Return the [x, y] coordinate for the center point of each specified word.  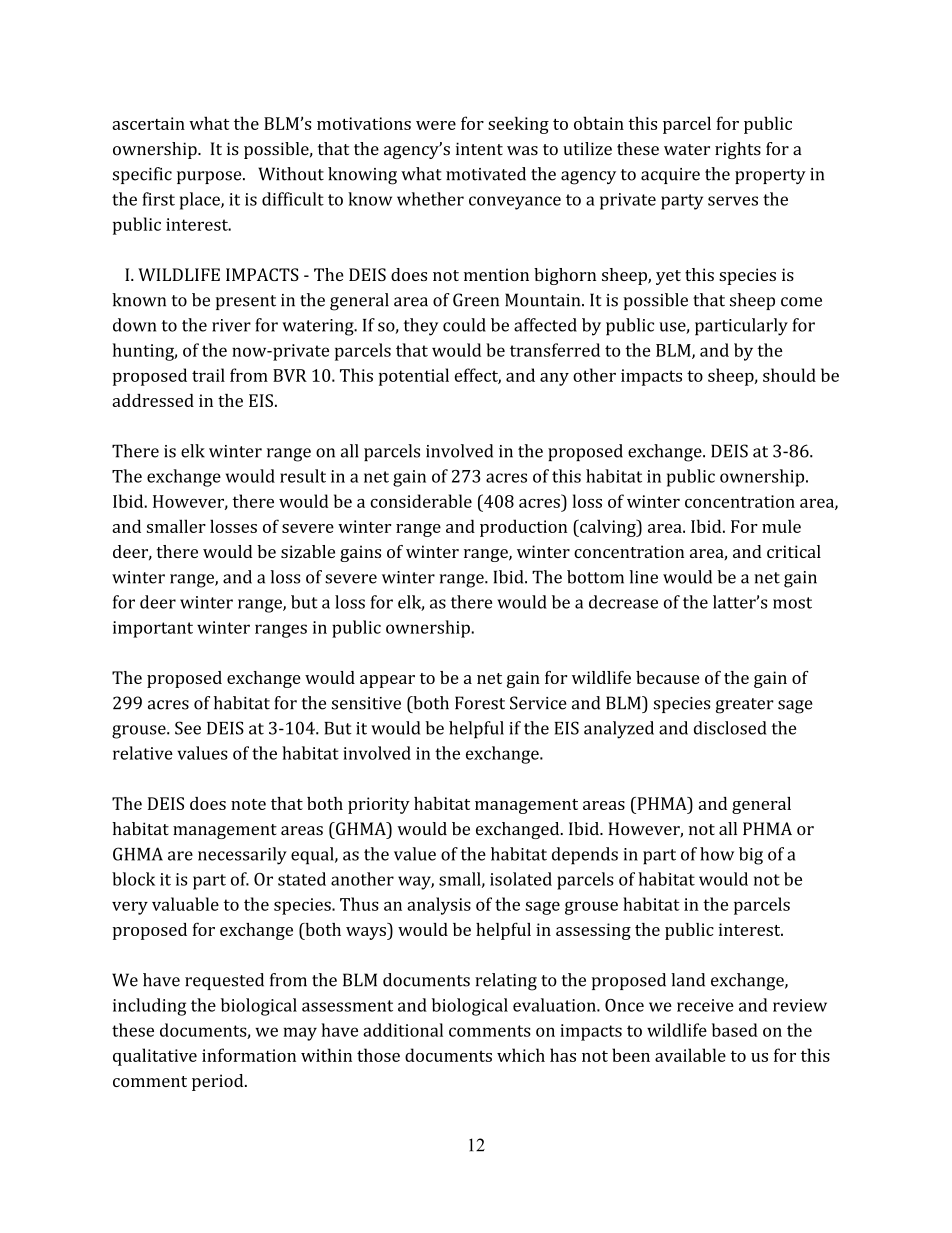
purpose [210, 177]
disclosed [730, 728]
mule [781, 526]
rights [738, 150]
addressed [153, 400]
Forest [480, 703]
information [249, 1055]
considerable [421, 501]
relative [143, 753]
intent [479, 149]
